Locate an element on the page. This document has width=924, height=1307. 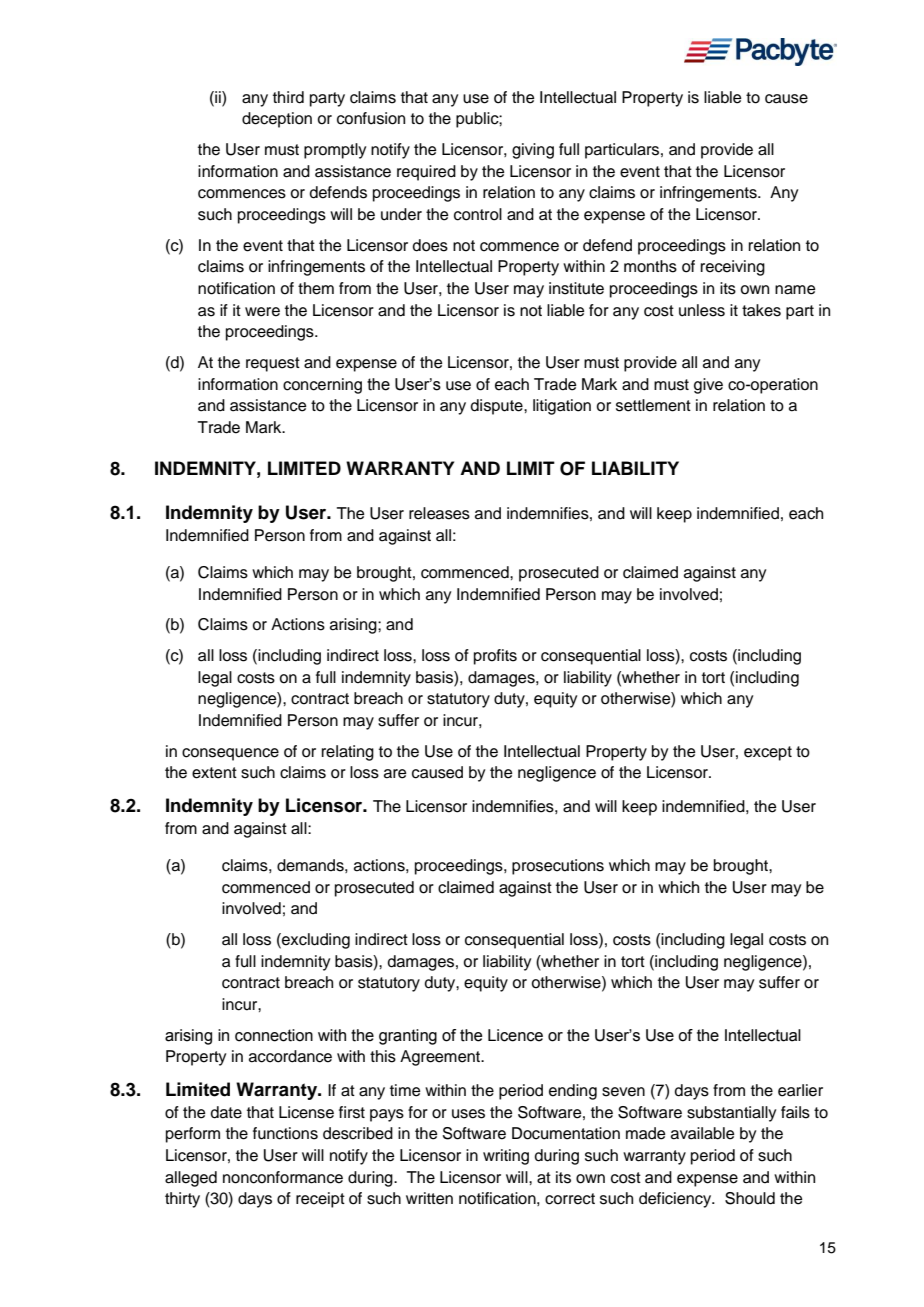
prosecutions is located at coordinates (558, 867).
